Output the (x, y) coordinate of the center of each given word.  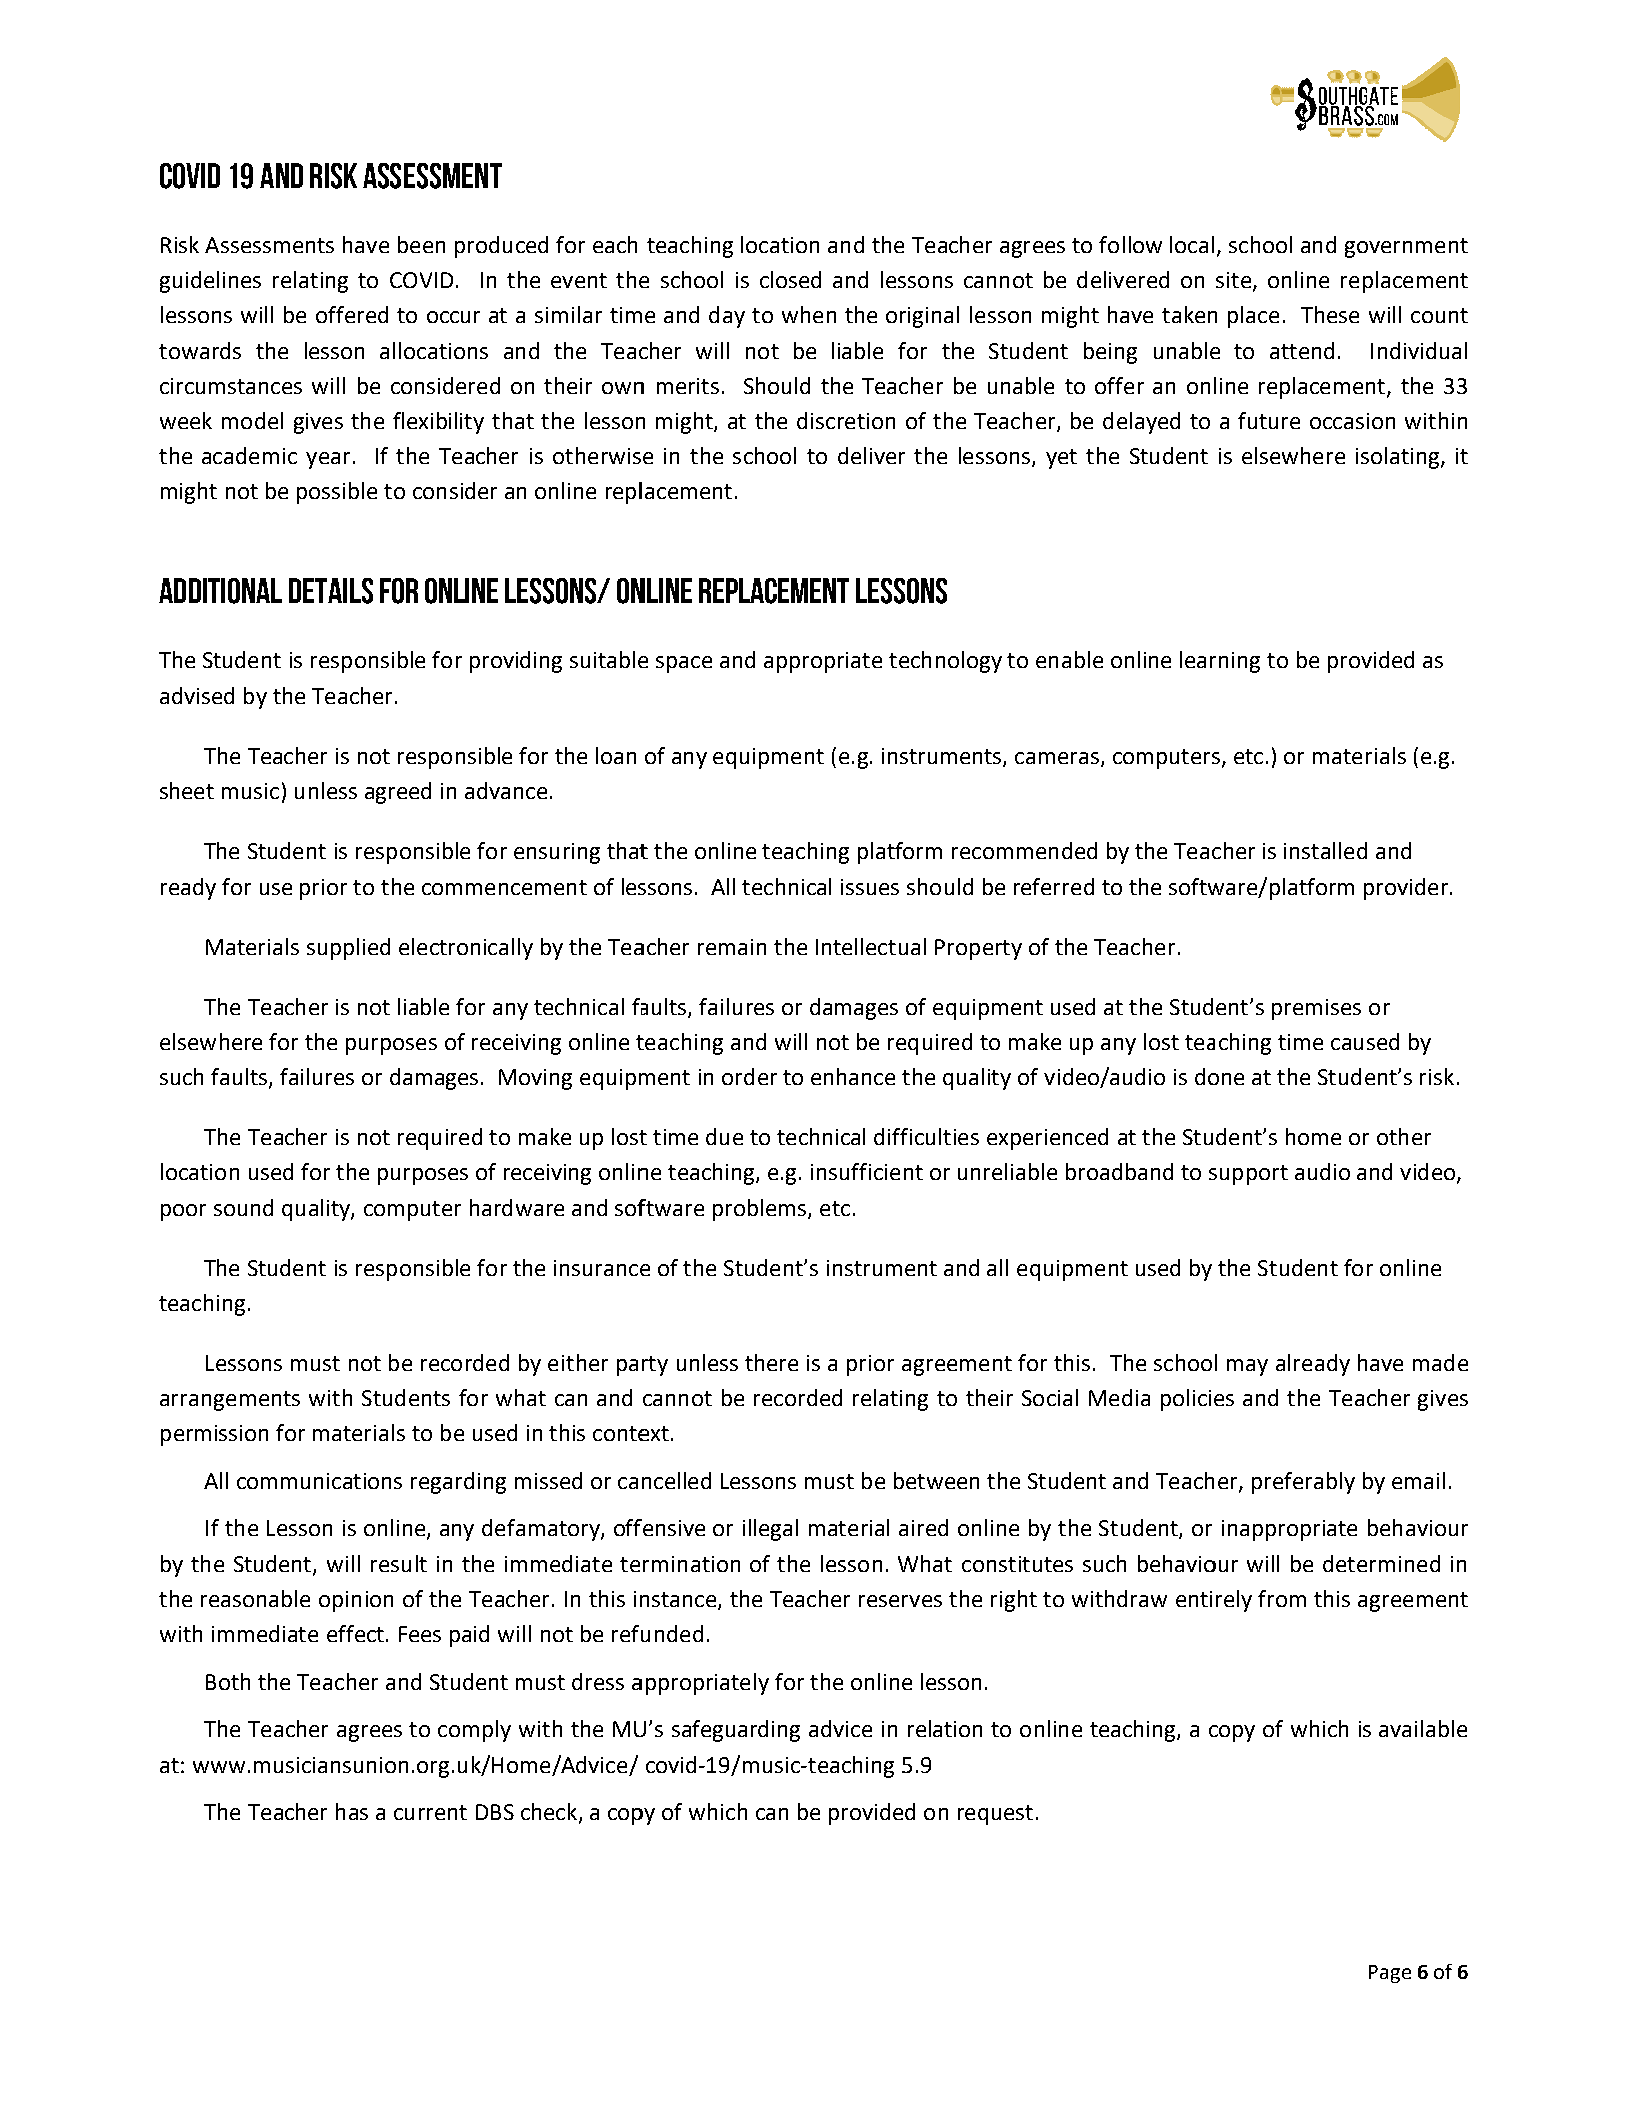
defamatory (542, 1530)
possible (337, 493)
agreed (398, 793)
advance (506, 790)
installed (1325, 850)
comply (474, 1731)
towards (200, 350)
